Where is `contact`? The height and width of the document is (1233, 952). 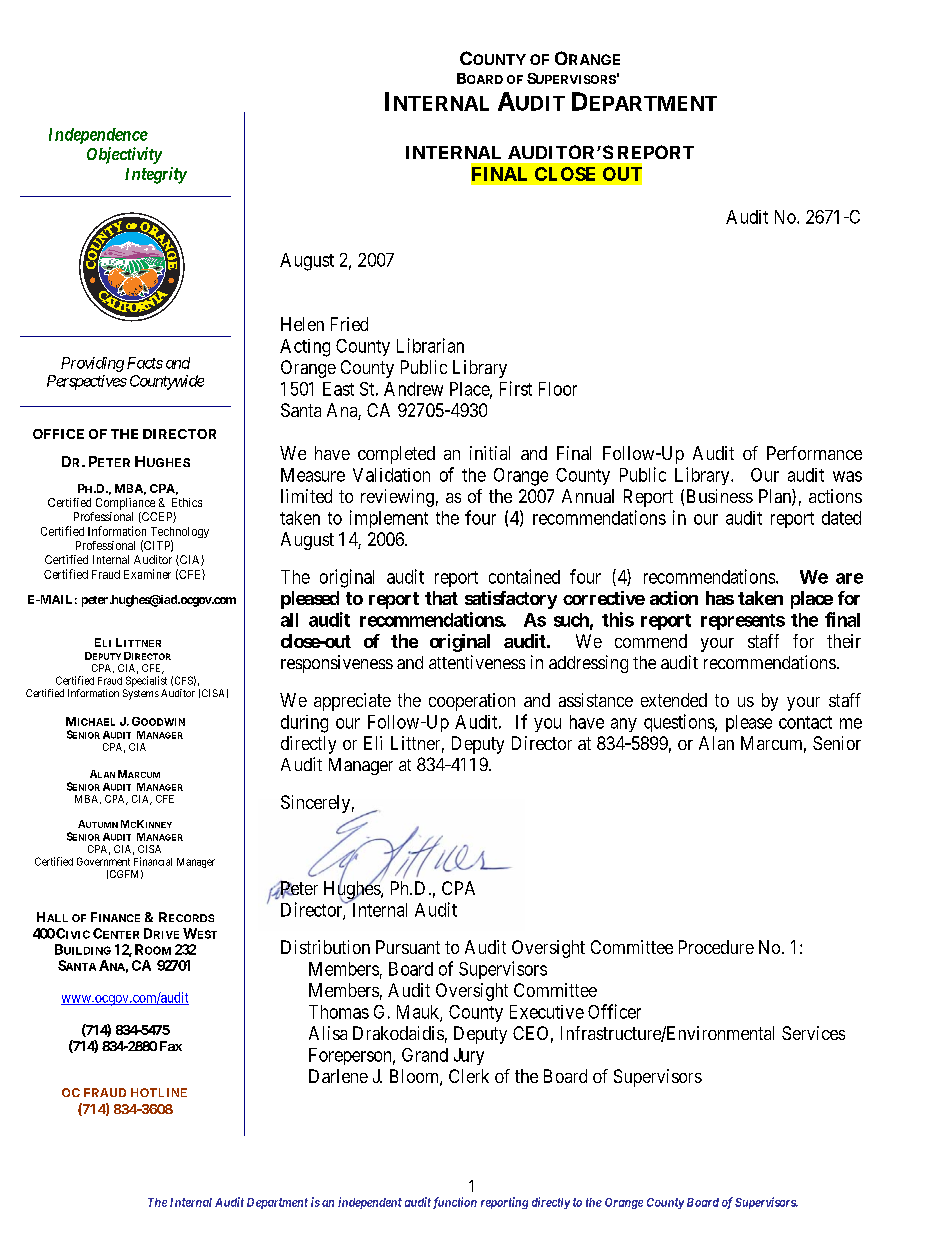 contact is located at coordinates (805, 722).
